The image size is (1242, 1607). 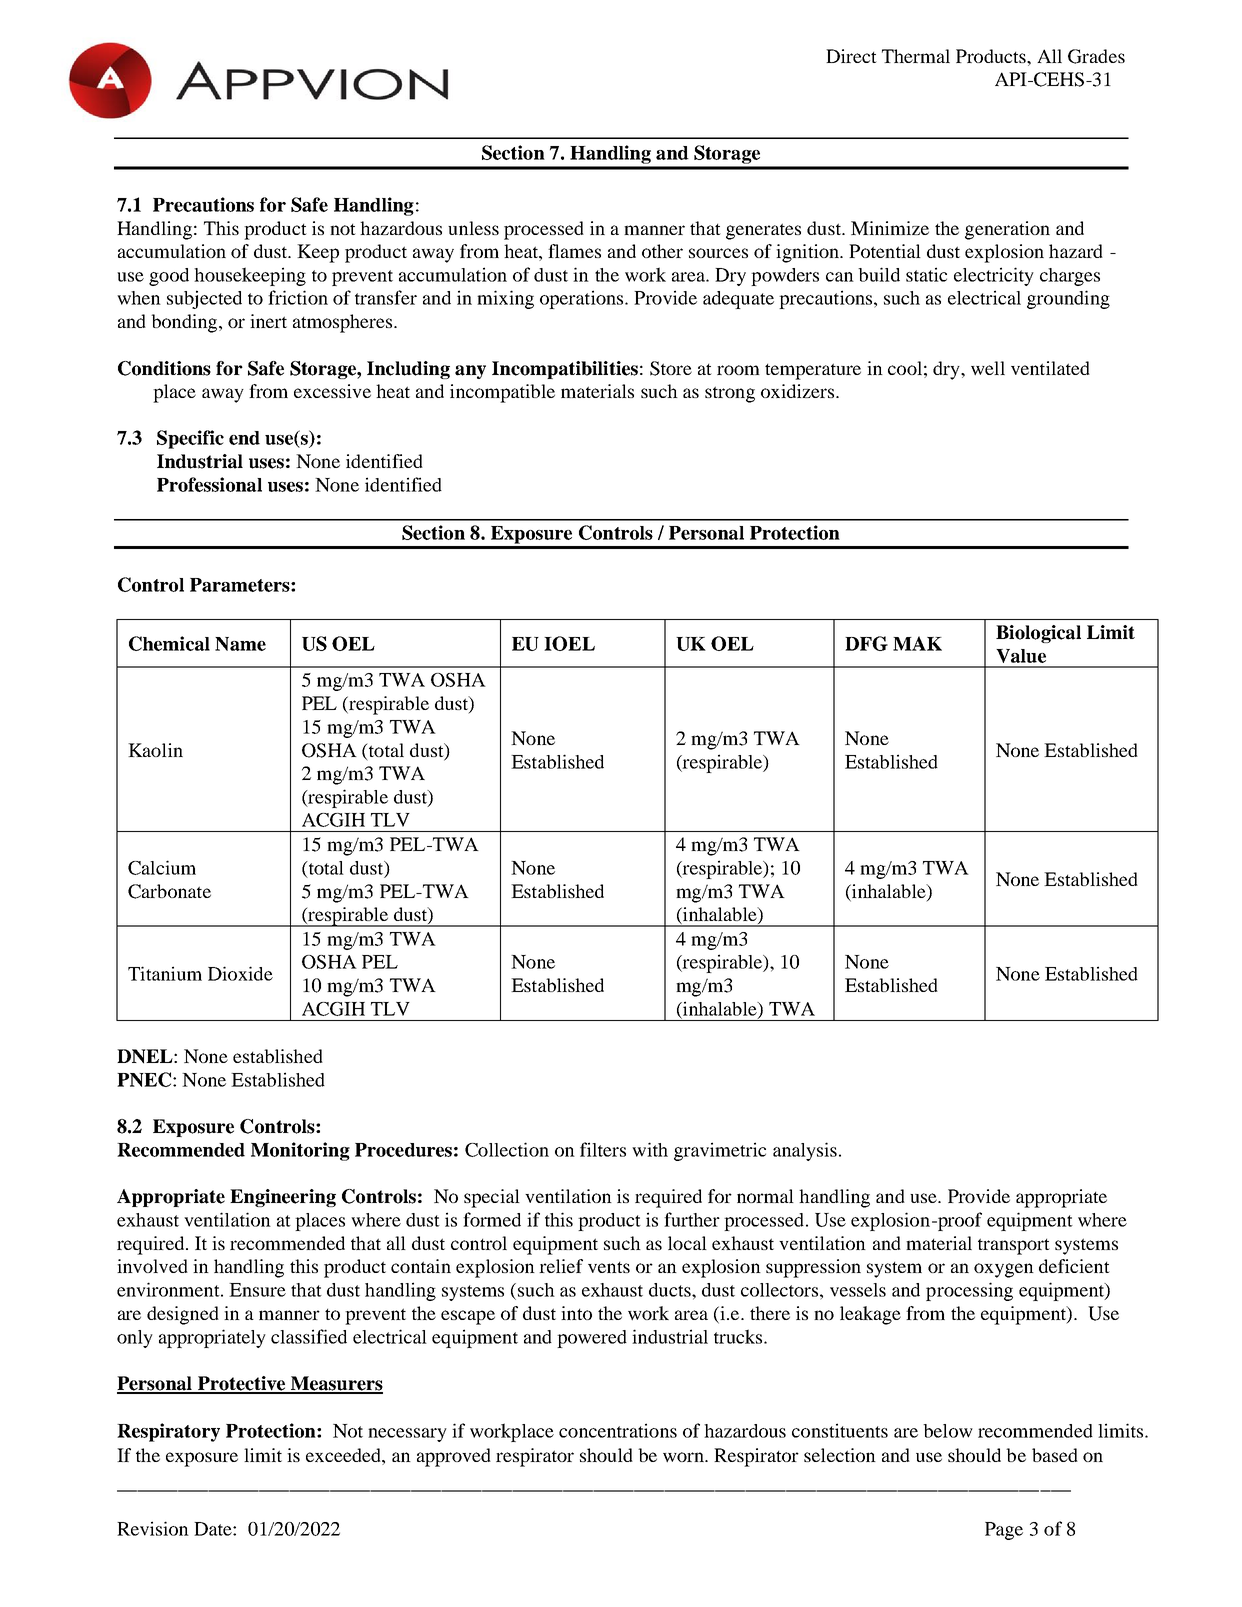 What do you see at coordinates (603, 1149) in the screenshot?
I see `filters` at bounding box center [603, 1149].
